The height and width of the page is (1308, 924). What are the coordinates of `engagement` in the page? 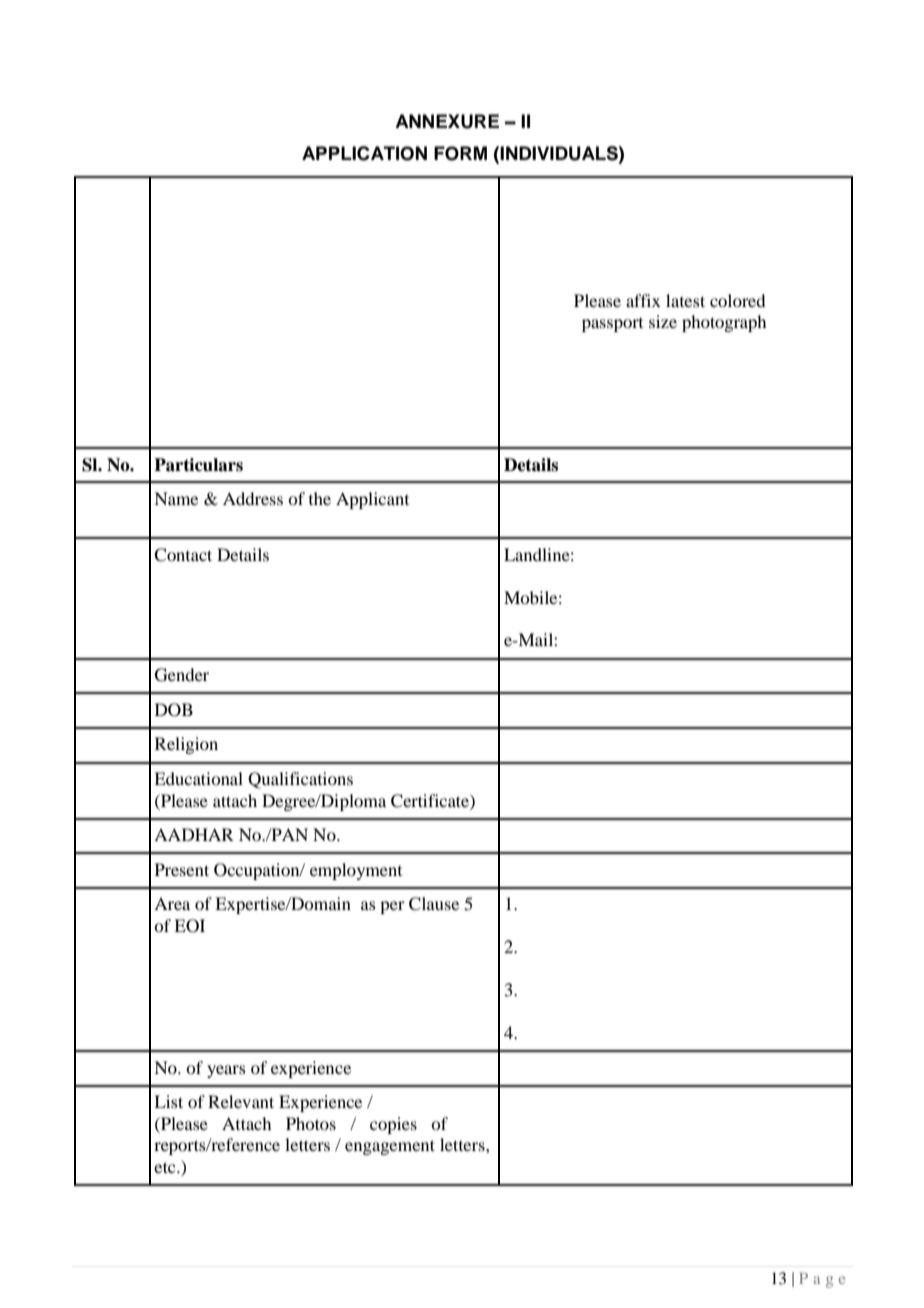 It's located at (390, 1147).
